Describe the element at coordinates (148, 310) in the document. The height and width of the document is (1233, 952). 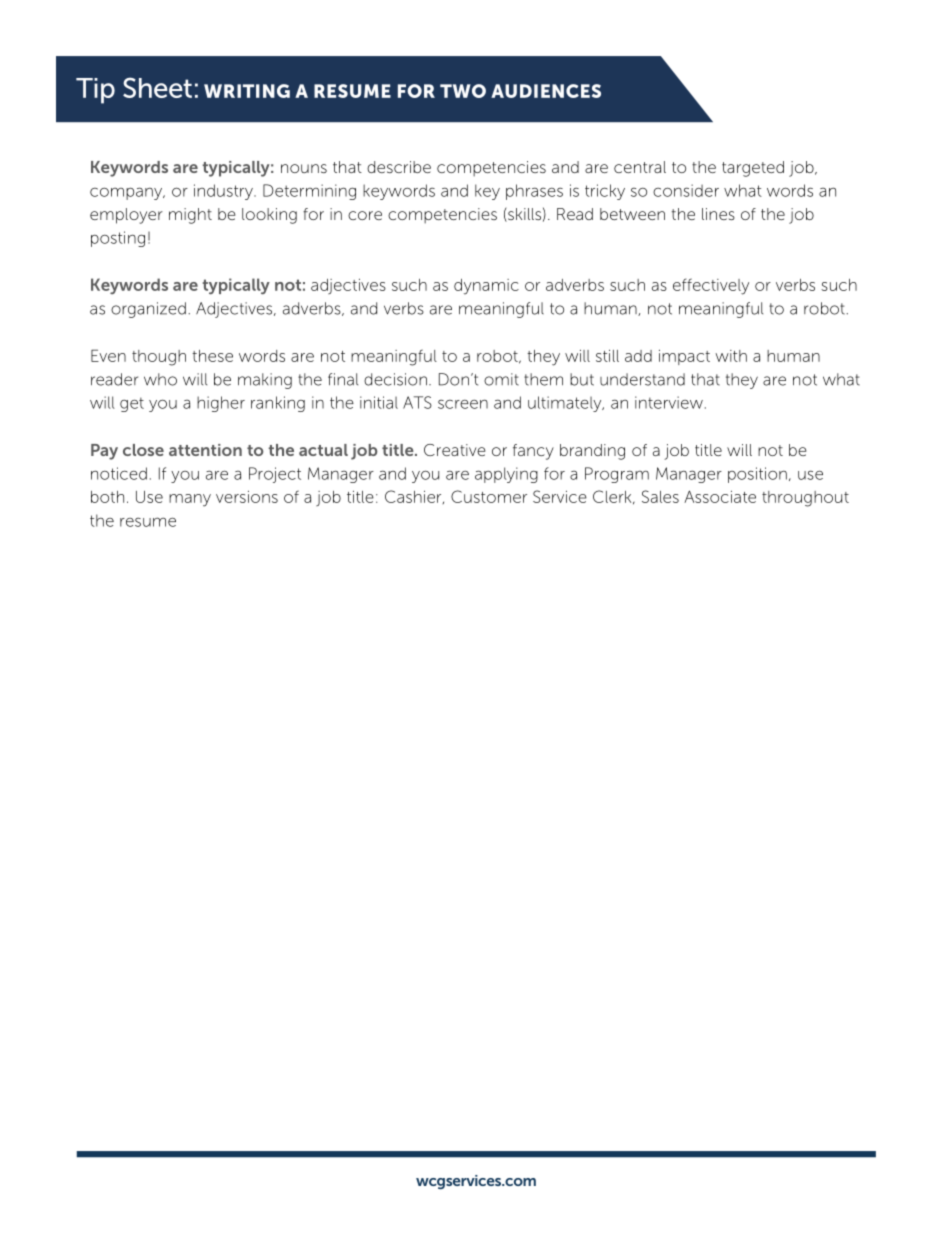
I see `organized` at that location.
